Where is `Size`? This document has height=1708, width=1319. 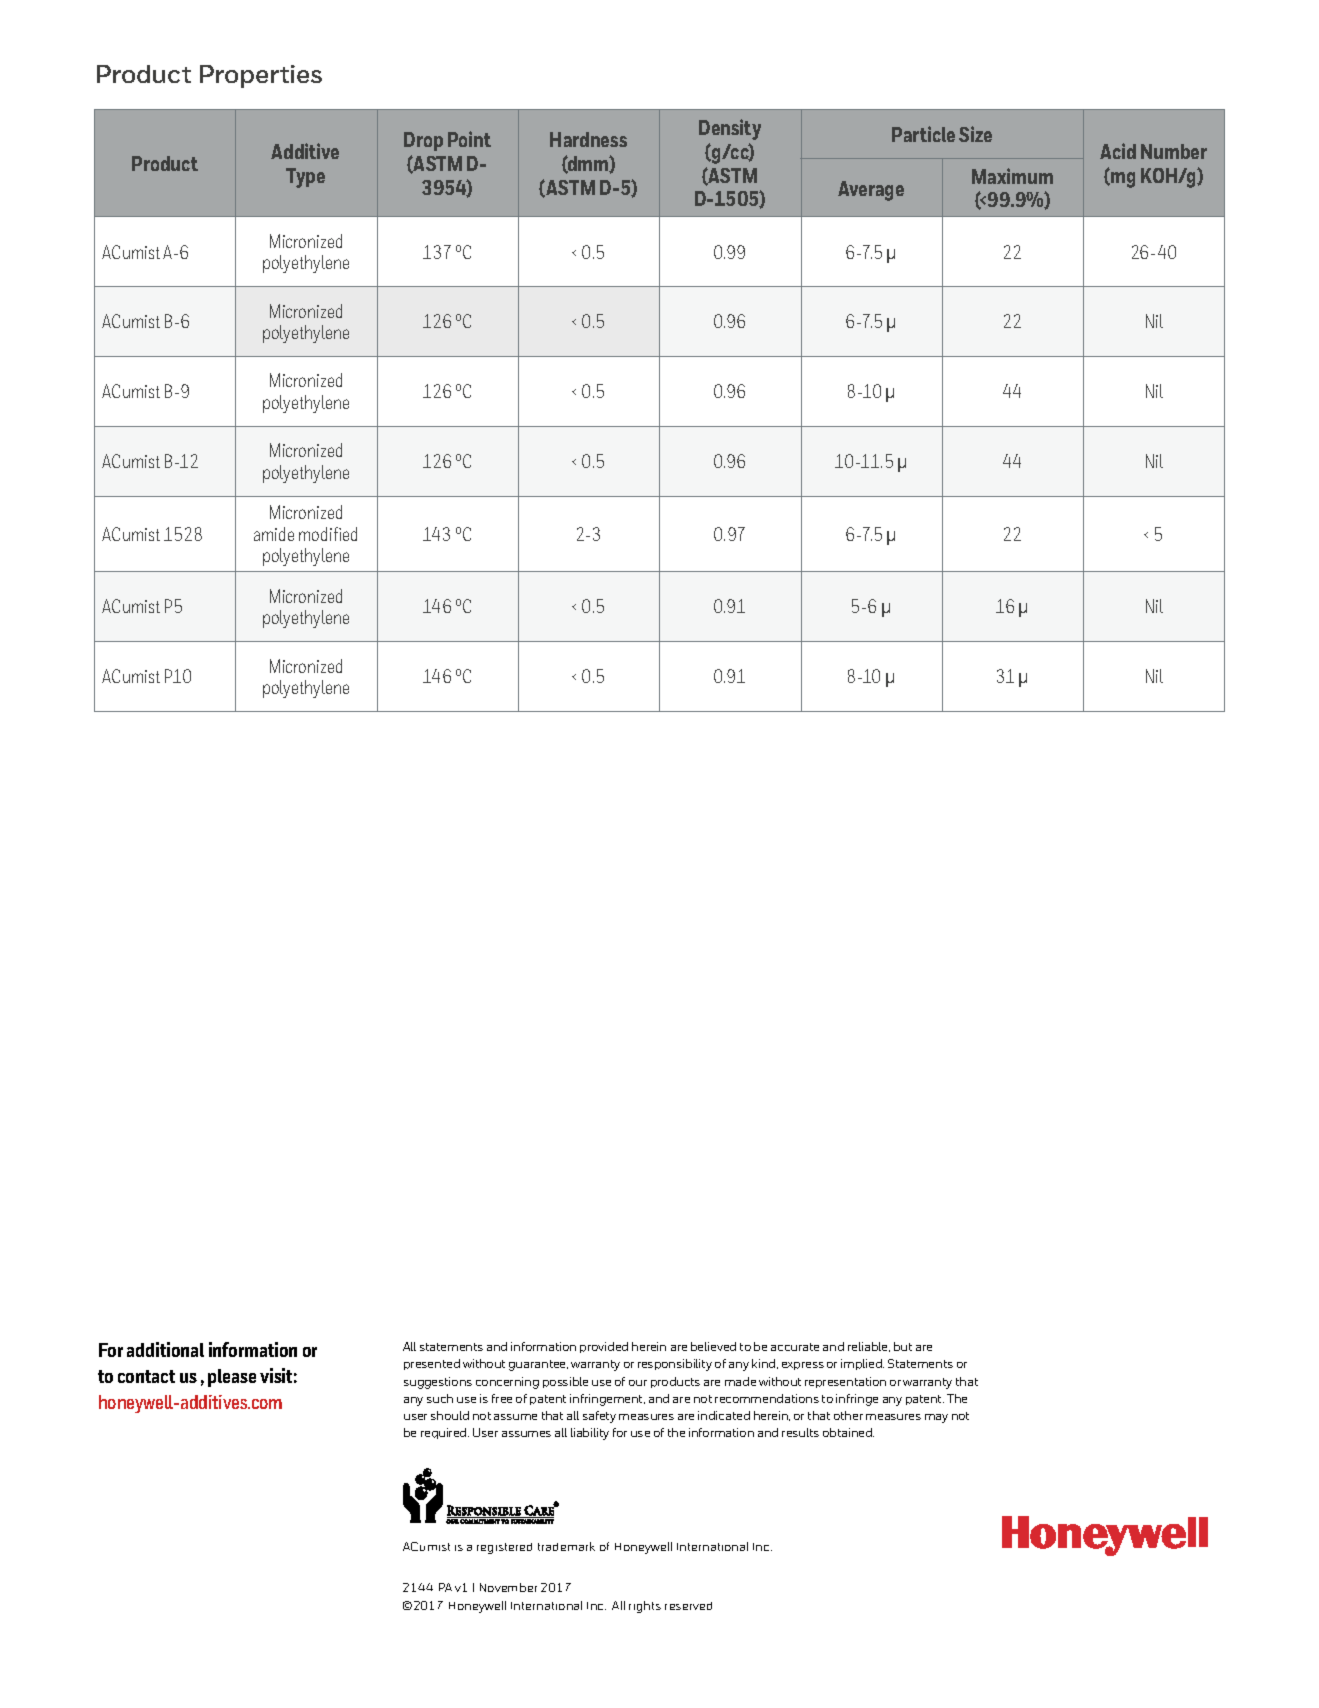
Size is located at coordinates (975, 134).
